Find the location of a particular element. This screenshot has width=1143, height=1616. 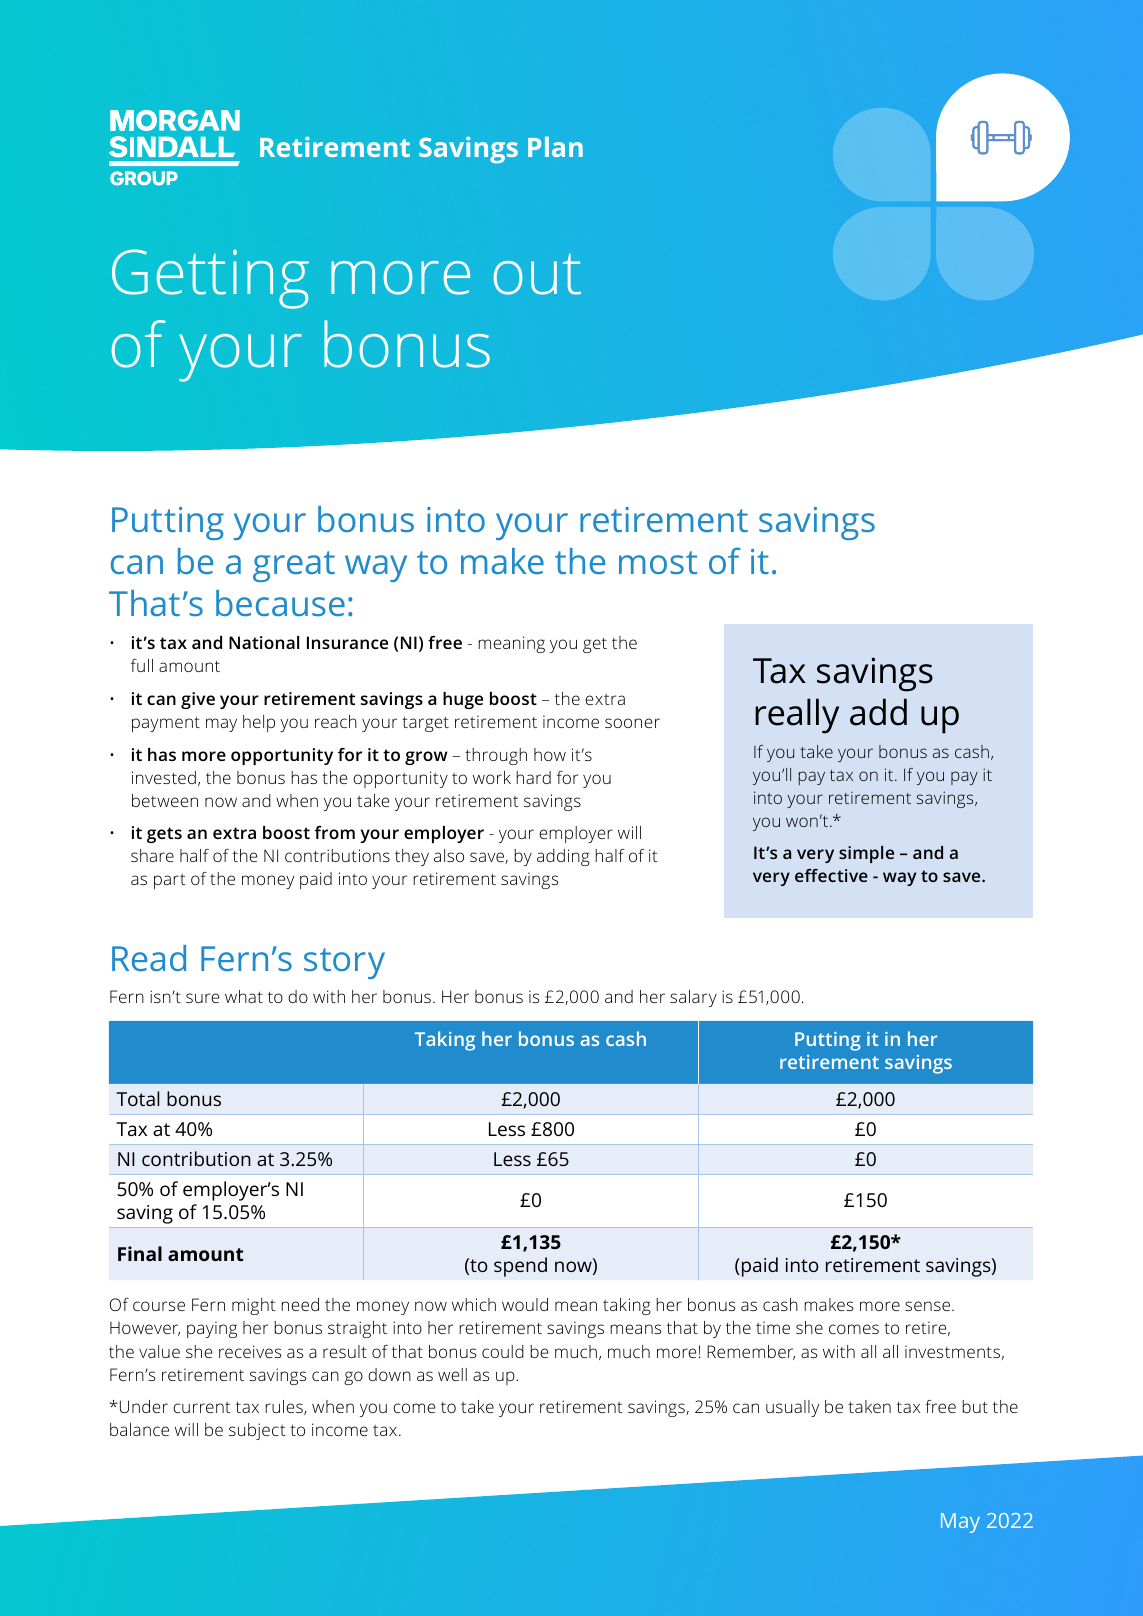

Plan is located at coordinates (555, 147).
